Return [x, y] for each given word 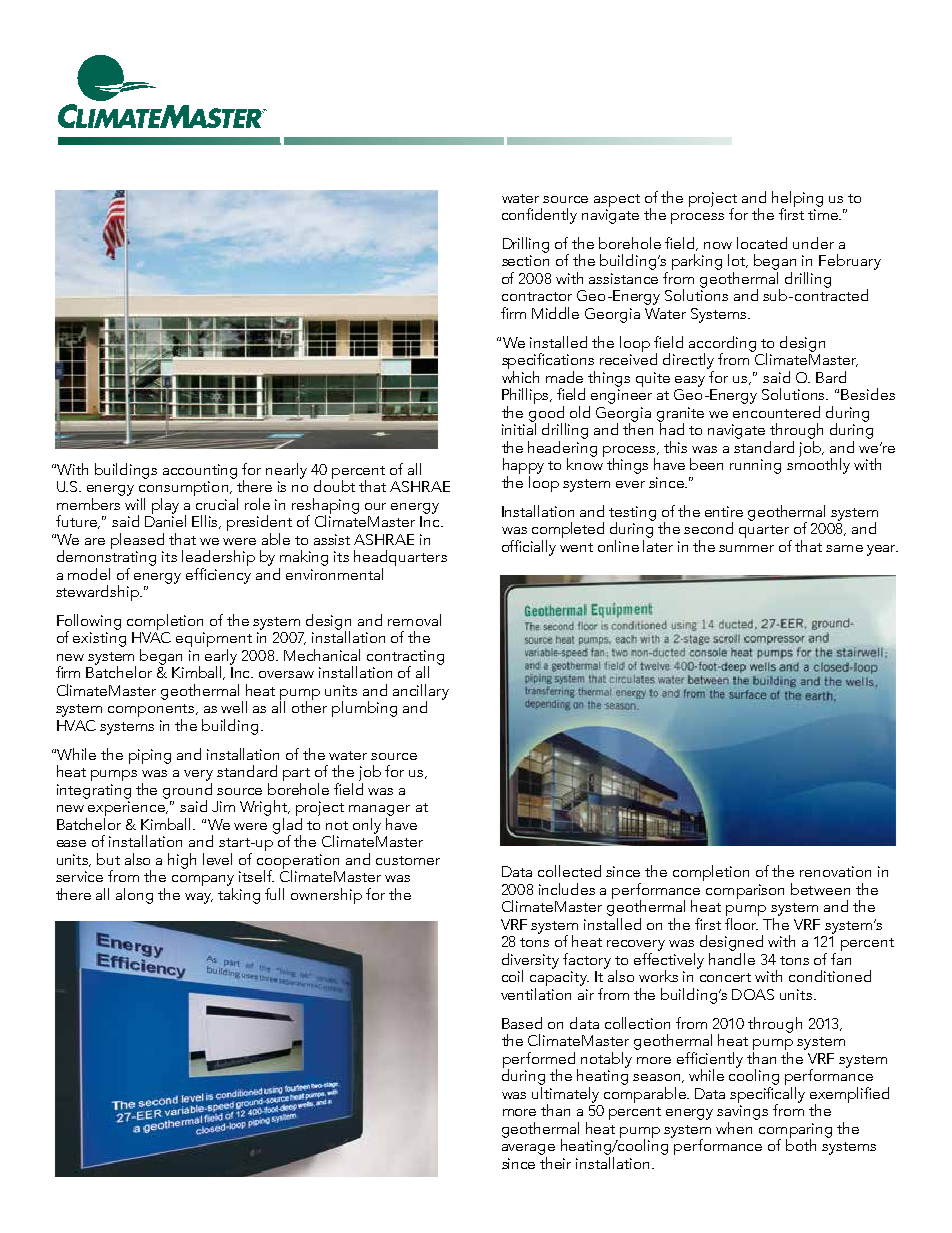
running [755, 466]
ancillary [421, 693]
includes [567, 889]
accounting [200, 471]
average [528, 1149]
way [199, 898]
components [152, 710]
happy [523, 466]
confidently [539, 216]
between [820, 889]
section [525, 260]
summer [746, 548]
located [762, 243]
